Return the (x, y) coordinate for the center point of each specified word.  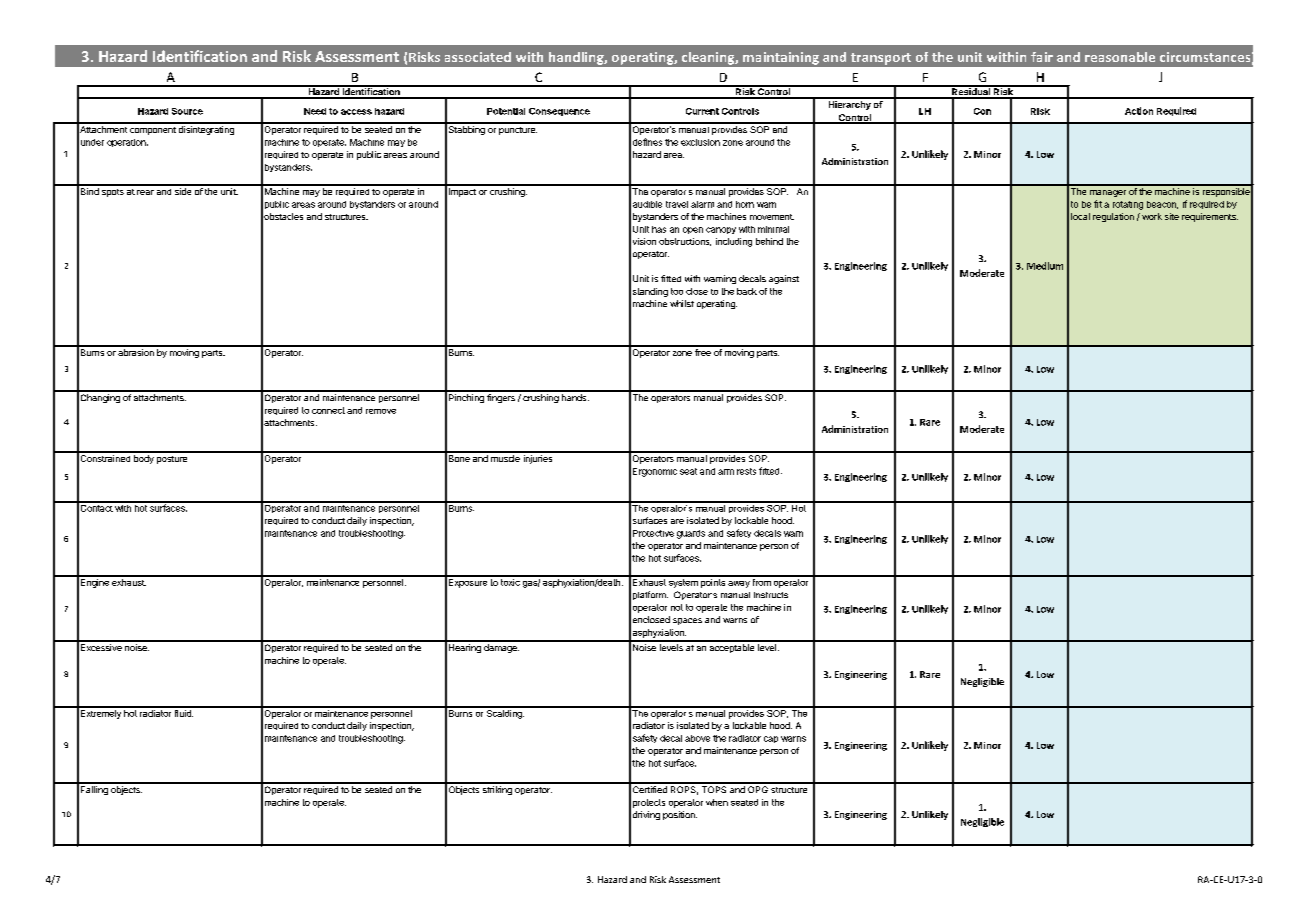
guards (691, 534)
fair (1042, 57)
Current (702, 111)
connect (328, 410)
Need (315, 111)
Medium (1045, 266)
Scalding (504, 713)
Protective (653, 533)
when (717, 802)
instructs (771, 595)
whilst (682, 303)
